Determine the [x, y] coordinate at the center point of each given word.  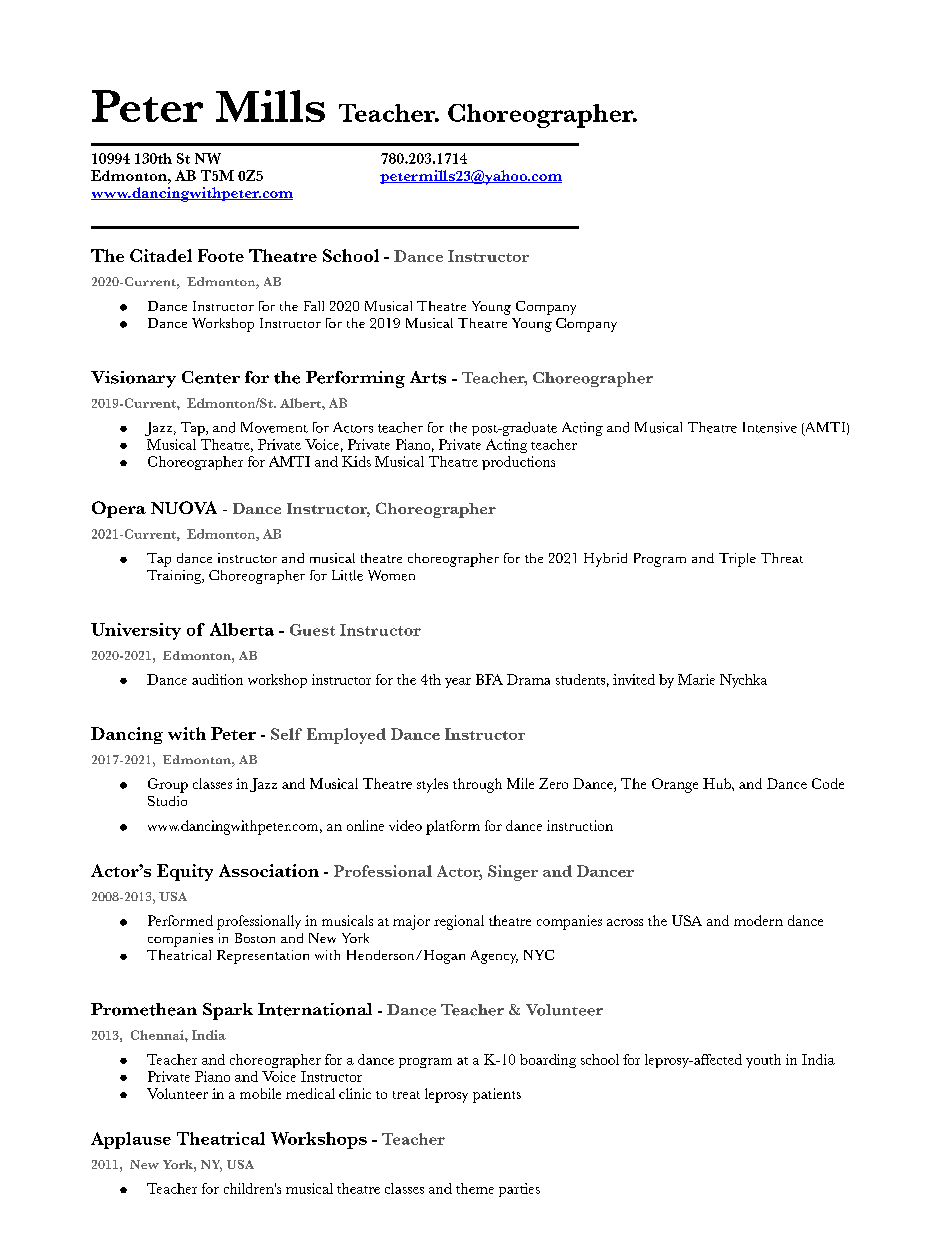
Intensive [770, 427]
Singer [513, 873]
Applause [131, 1140]
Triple [737, 560]
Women [391, 575]
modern [758, 920]
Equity [185, 872]
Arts [428, 377]
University [136, 631]
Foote [221, 255]
